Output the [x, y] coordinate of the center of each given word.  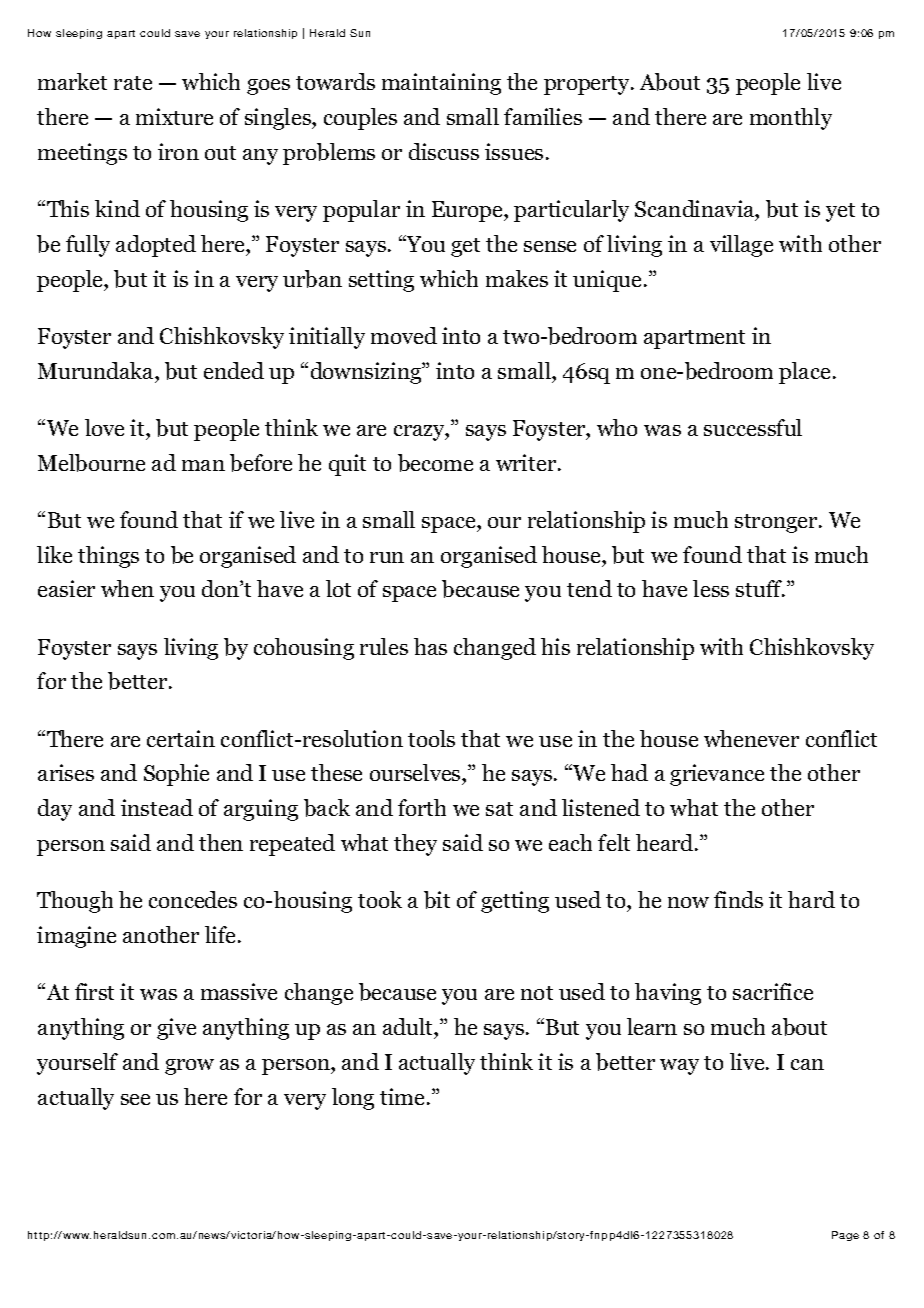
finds [738, 899]
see [135, 1099]
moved [404, 335]
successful [753, 427]
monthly [791, 119]
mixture [174, 116]
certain [181, 738]
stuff [760, 588]
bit [437, 900]
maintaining [441, 84]
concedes [193, 899]
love [104, 427]
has [430, 646]
